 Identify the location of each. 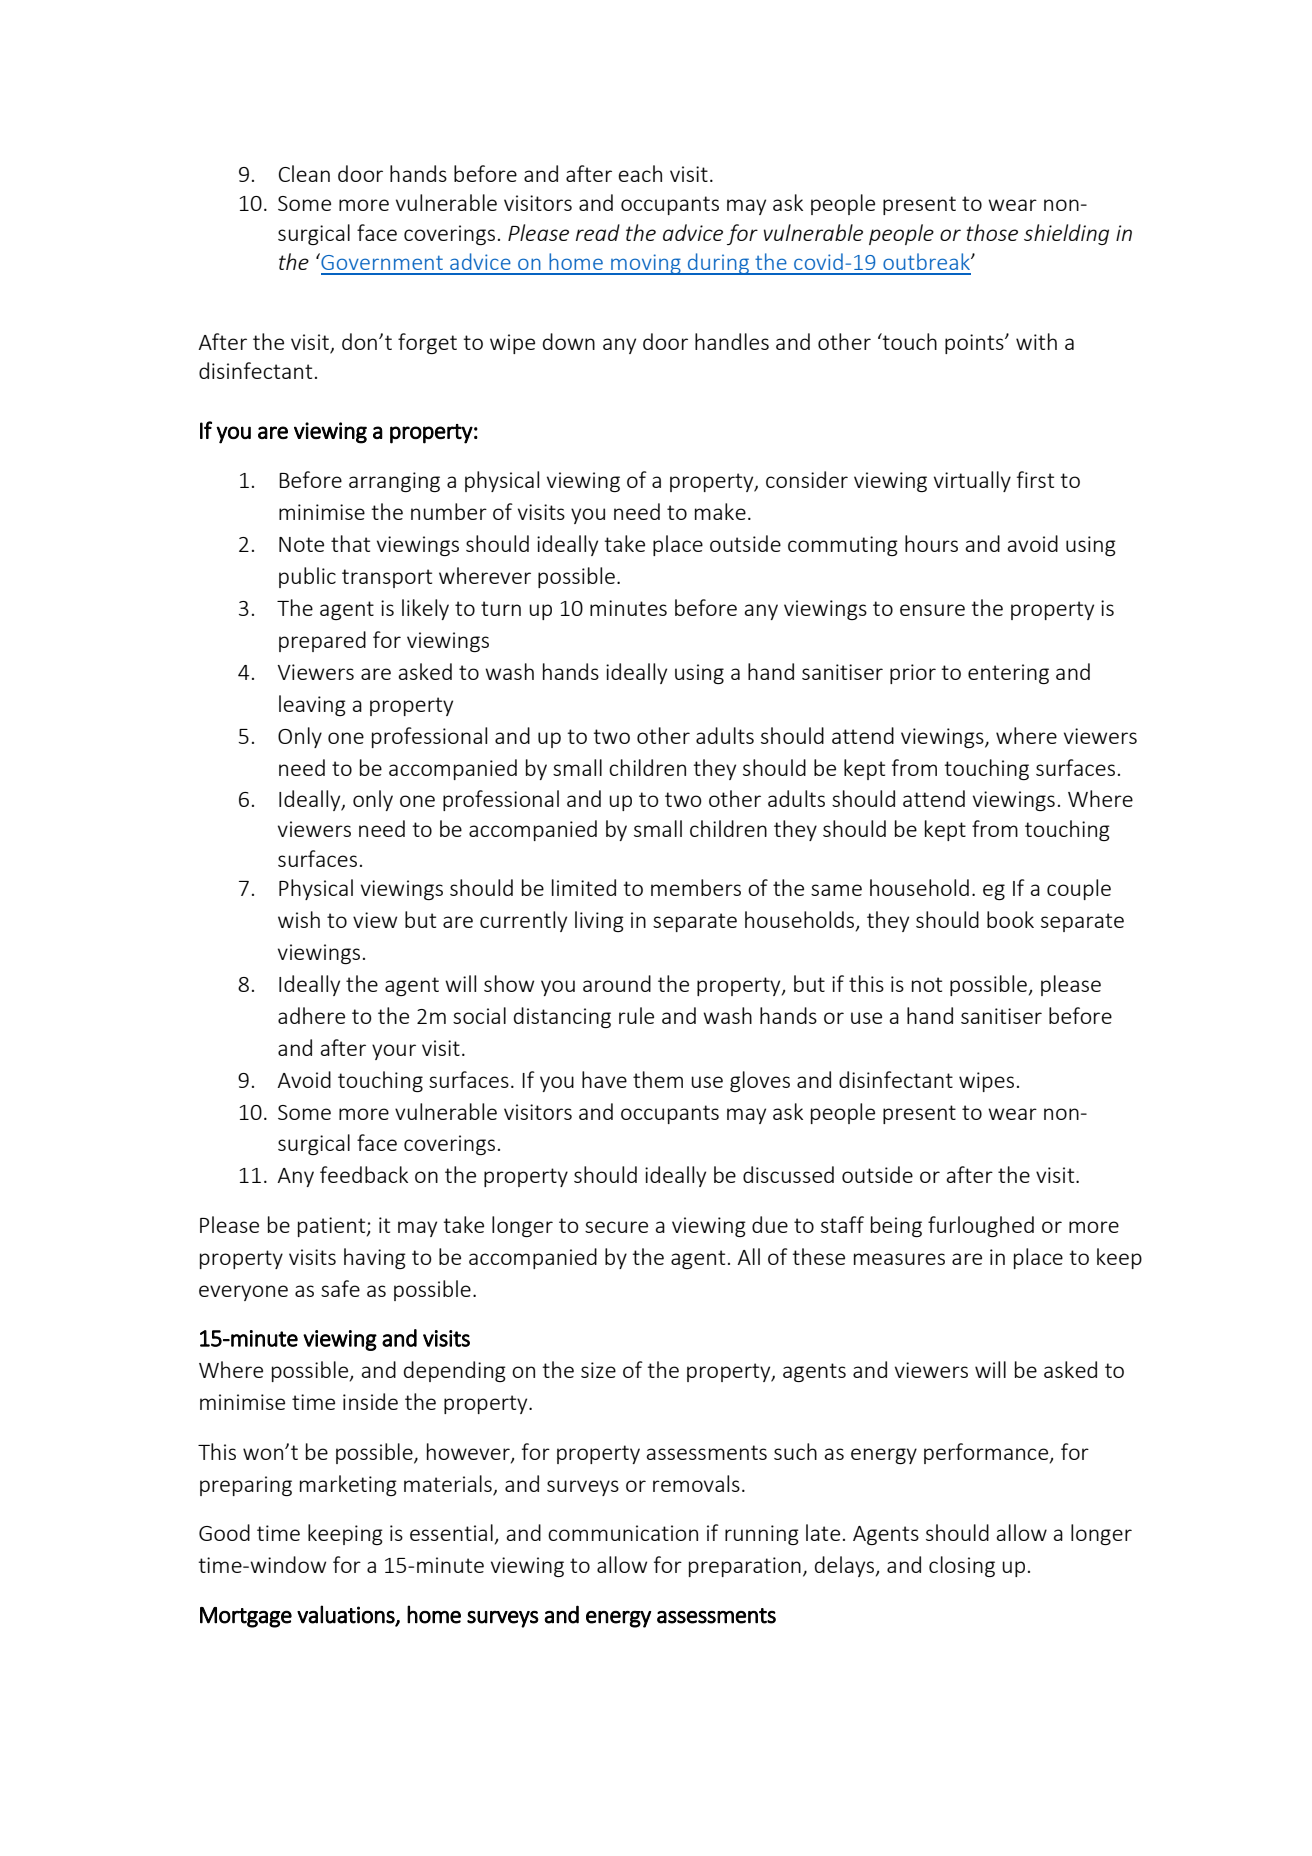
(640, 173).
